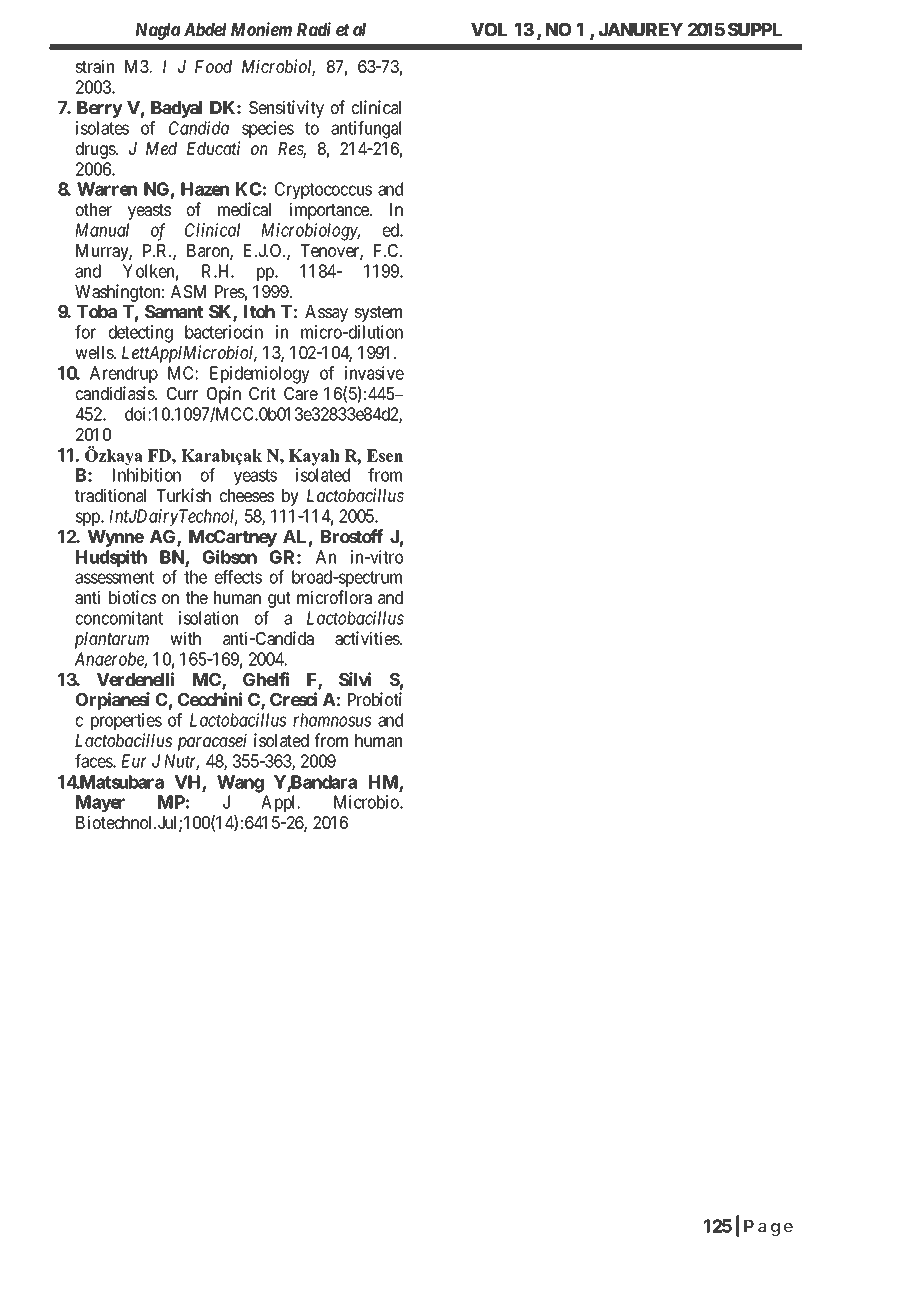 This image has height=1309, width=924. Describe the element at coordinates (755, 29) in the image. I see `SUPPL` at that location.
